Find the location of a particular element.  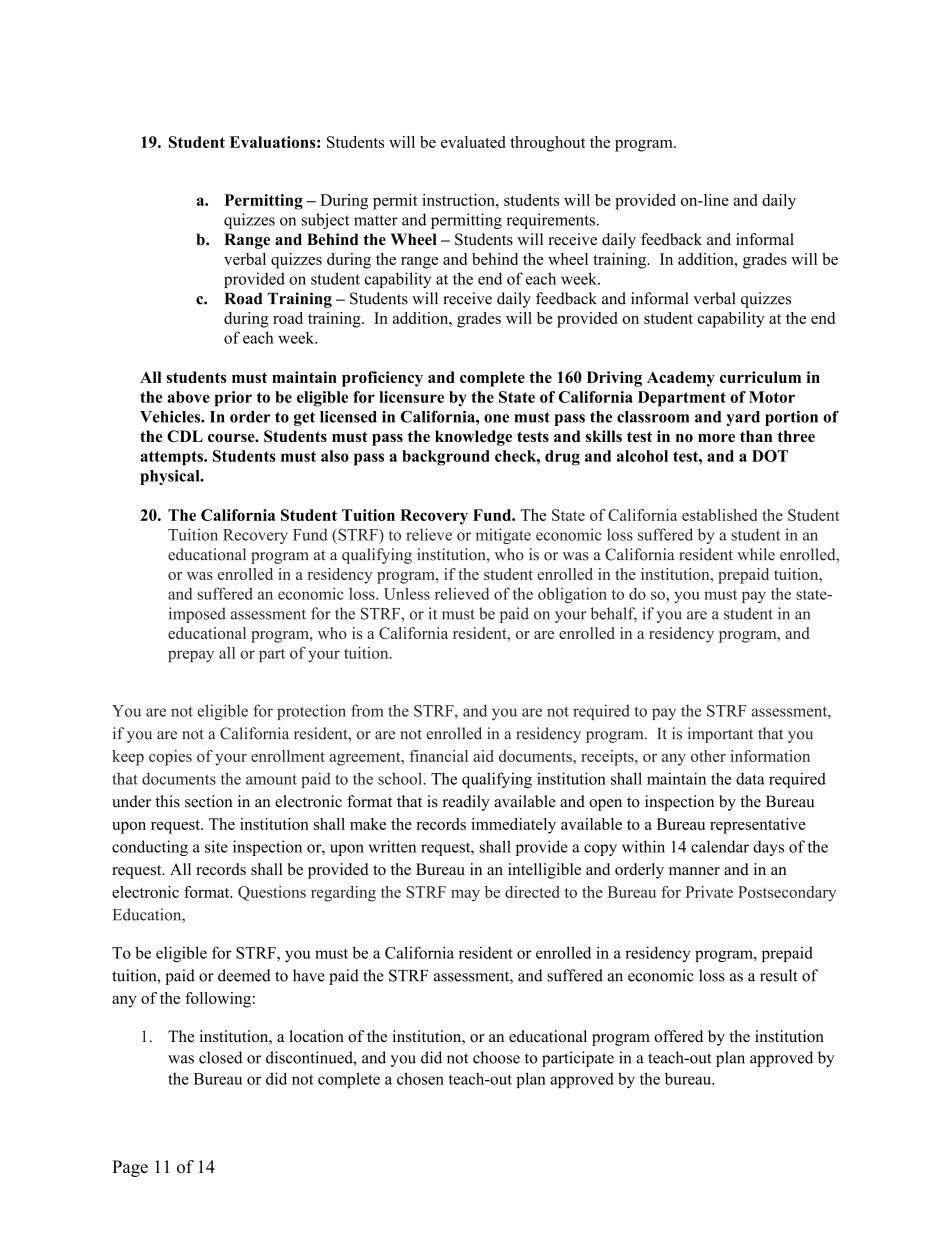

instruction is located at coordinates (459, 200).
